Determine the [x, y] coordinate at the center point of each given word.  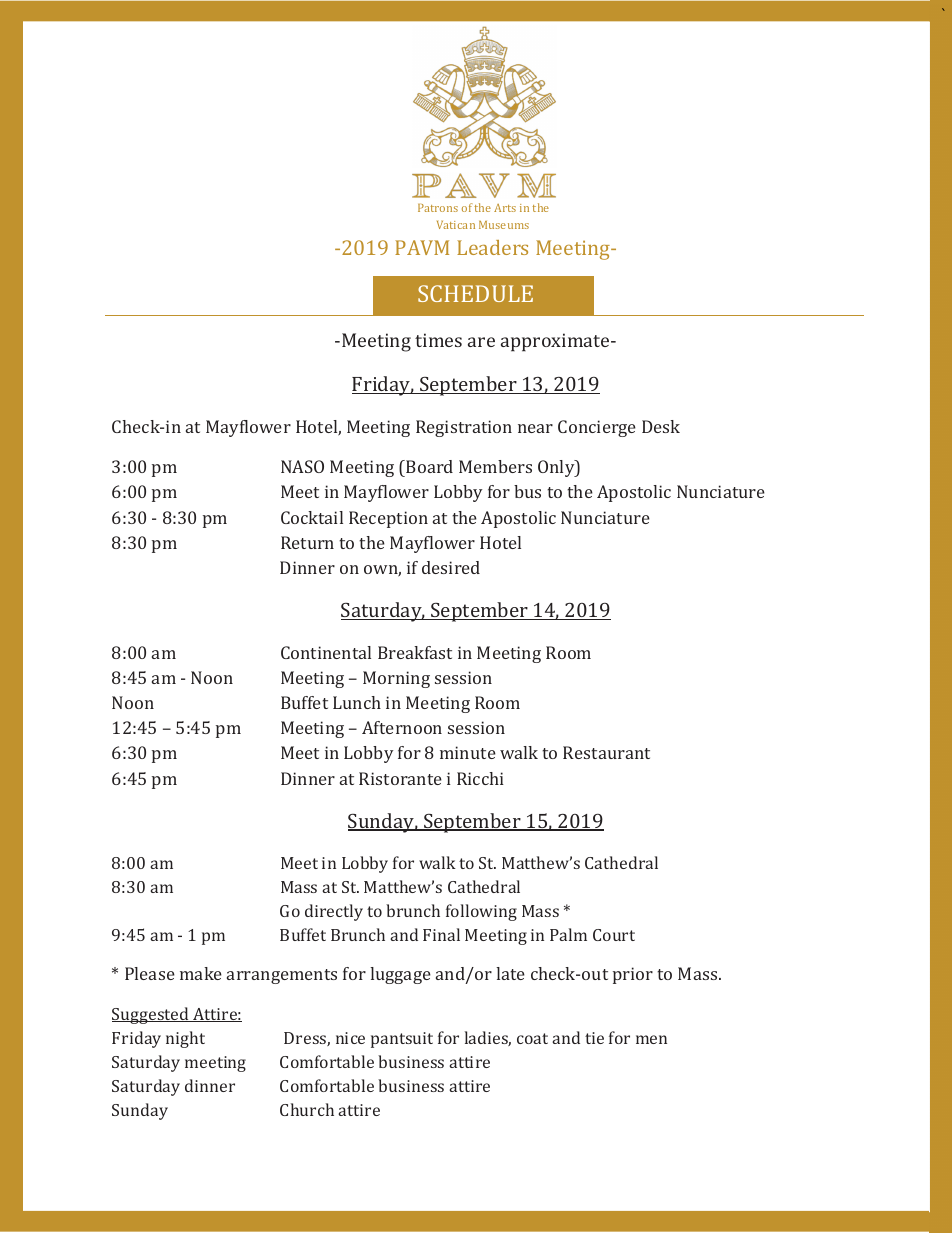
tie [594, 1038]
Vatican [456, 225]
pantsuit [402, 1040]
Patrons [438, 208]
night [185, 1039]
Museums [504, 225]
